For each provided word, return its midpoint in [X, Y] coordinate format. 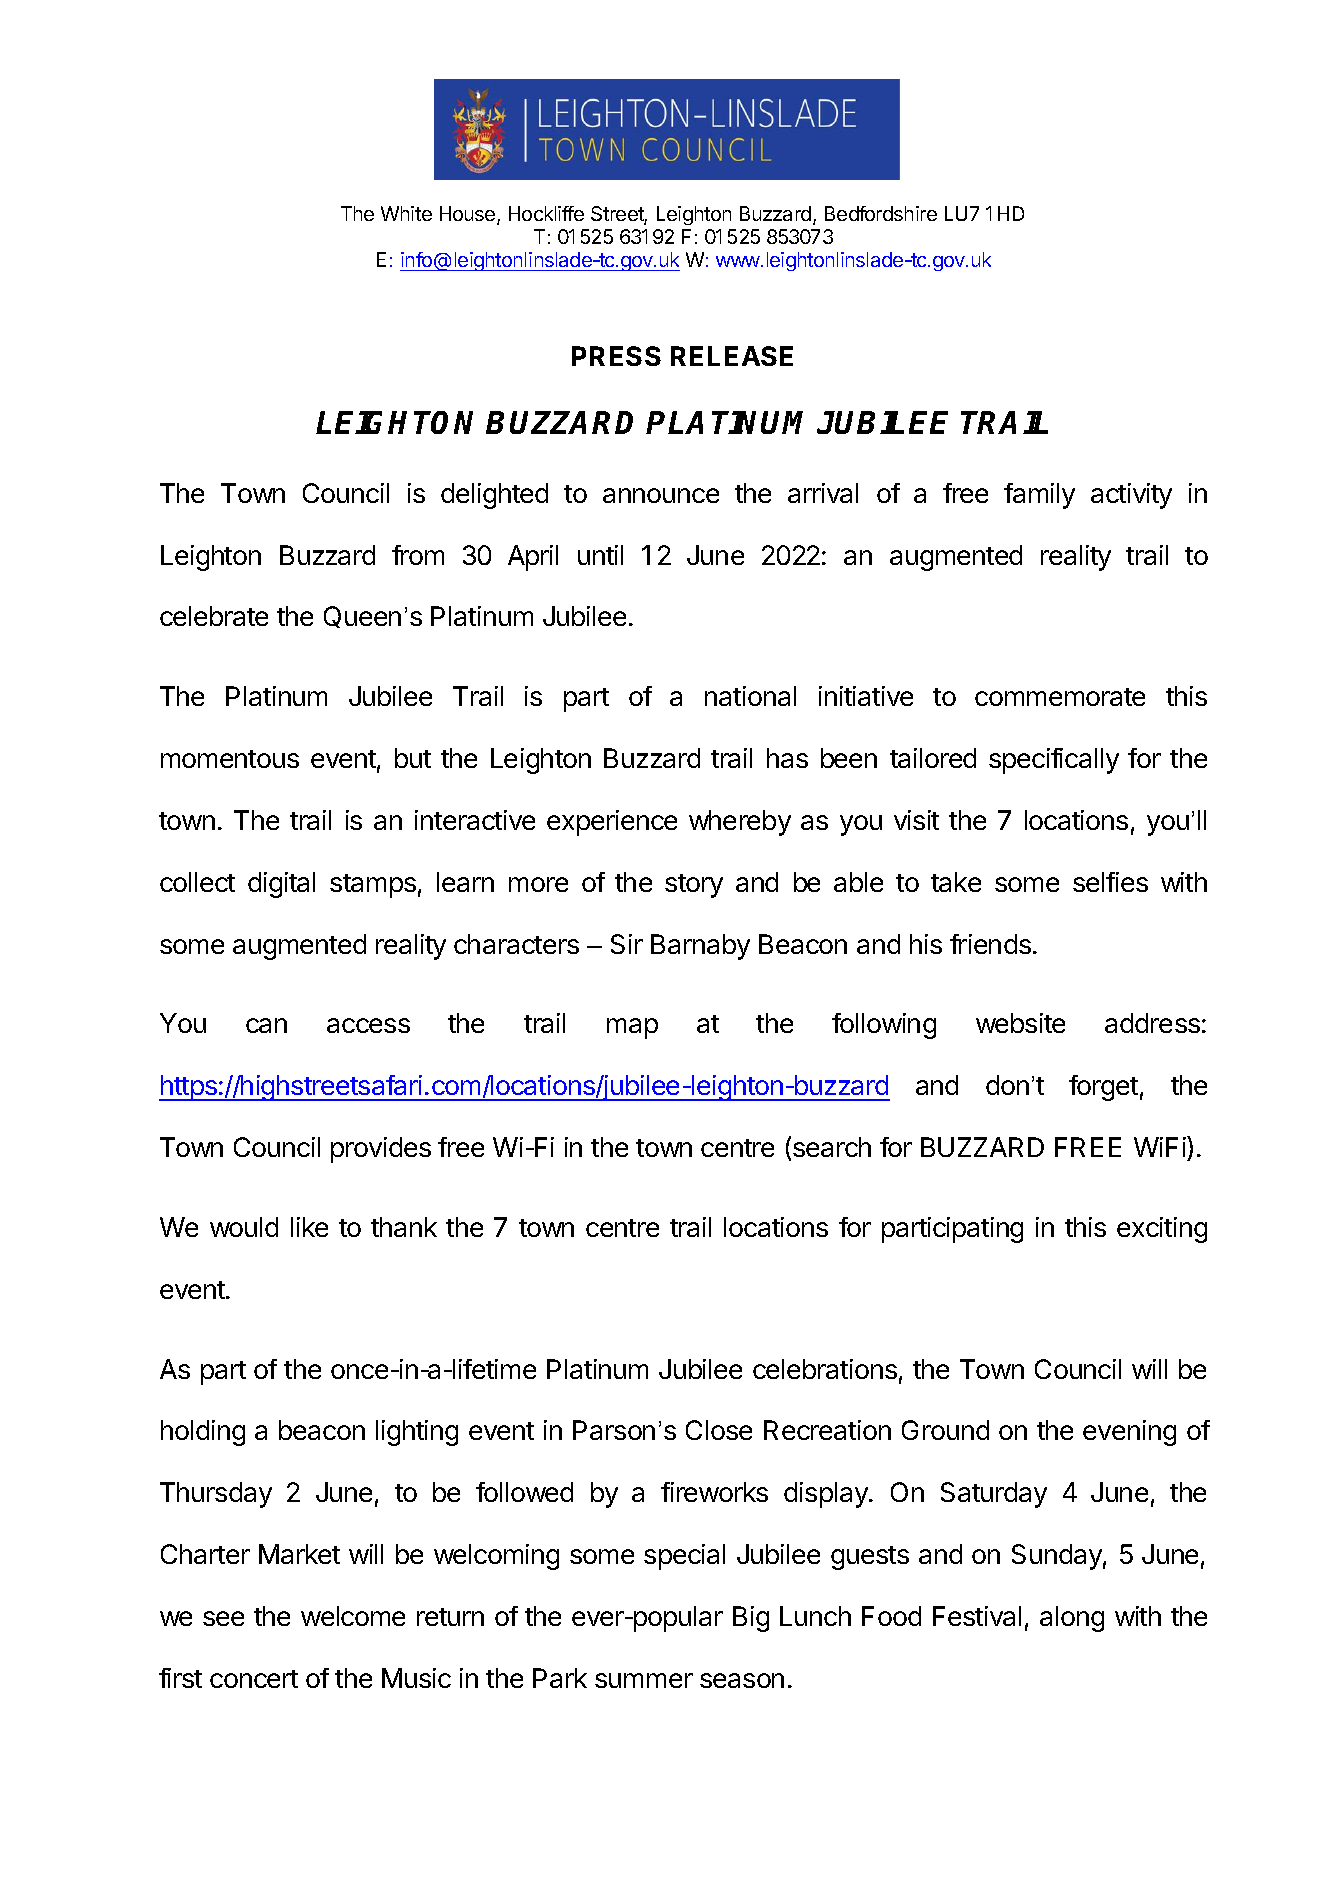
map [632, 1028]
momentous [230, 759]
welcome [353, 1616]
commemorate [1060, 697]
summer [644, 1680]
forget [1103, 1088]
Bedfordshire [881, 213]
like [309, 1227]
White [406, 213]
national [750, 696]
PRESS [616, 356]
